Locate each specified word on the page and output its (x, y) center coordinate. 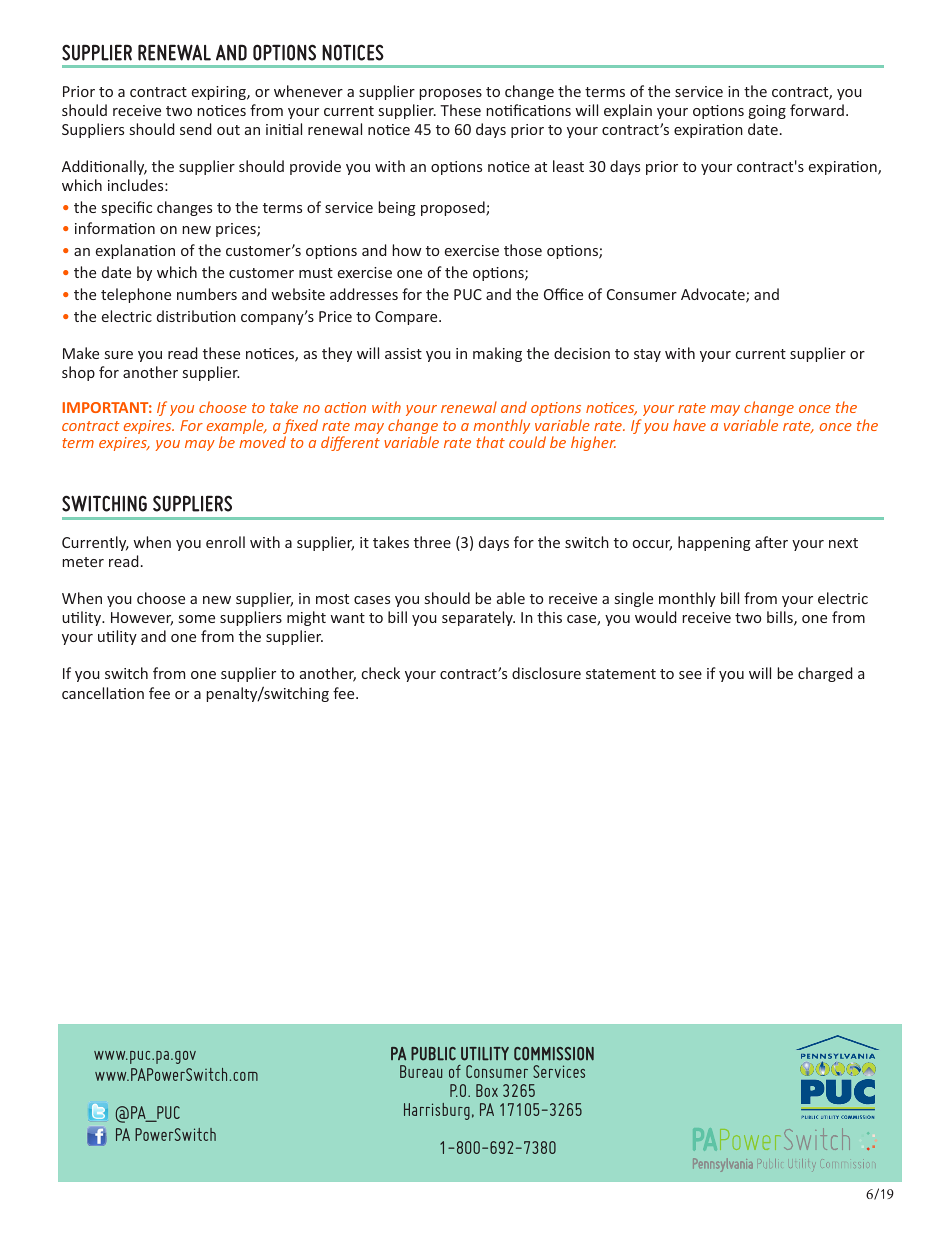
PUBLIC (433, 1054)
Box (487, 1090)
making (497, 354)
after (771, 542)
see (690, 675)
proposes (450, 94)
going (767, 112)
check (381, 673)
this (549, 617)
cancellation (103, 693)
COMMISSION (554, 1054)
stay (647, 355)
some (197, 619)
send (196, 129)
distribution (196, 316)
